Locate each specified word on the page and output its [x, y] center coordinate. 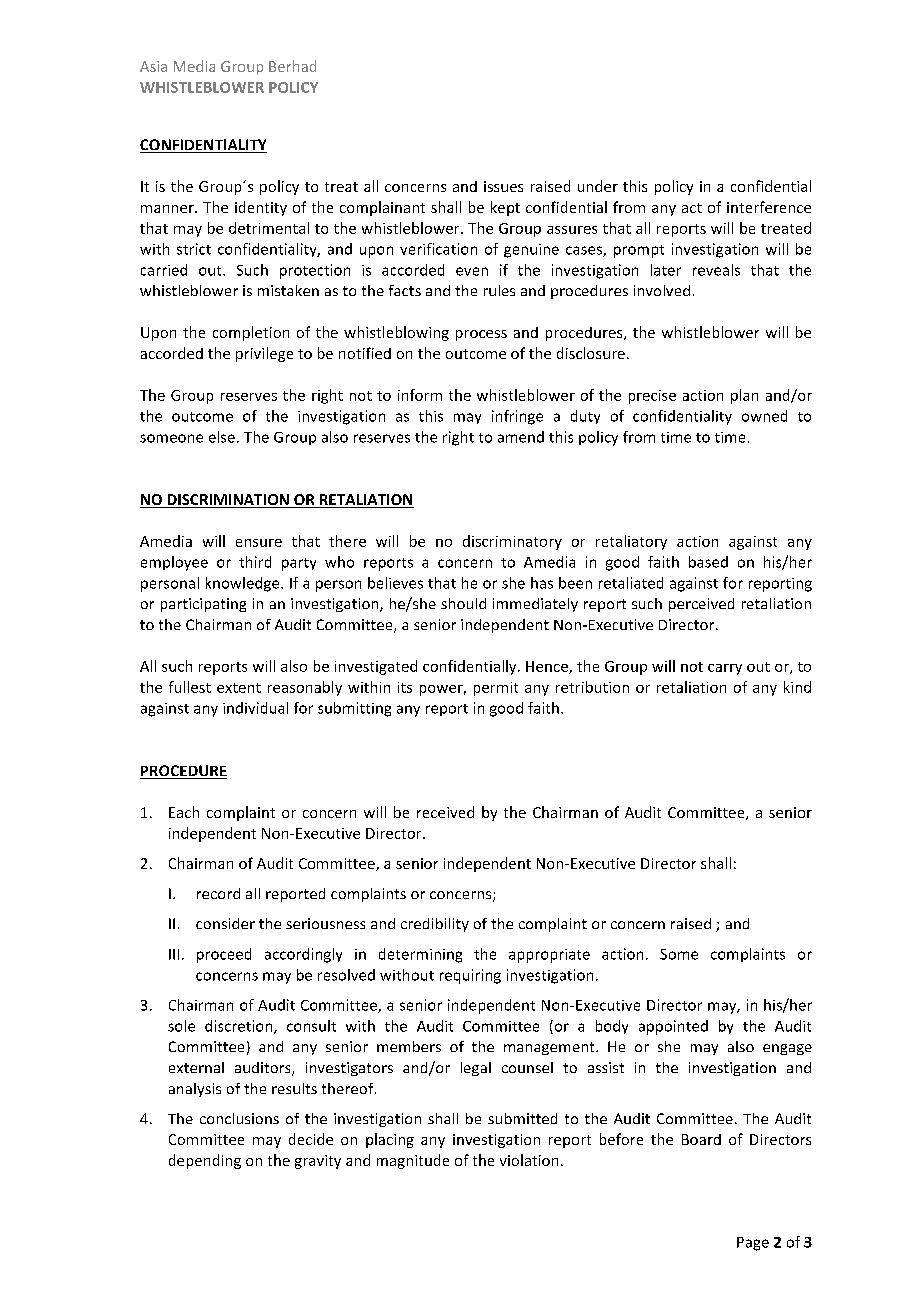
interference [769, 207]
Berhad [292, 66]
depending [205, 1161]
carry [725, 669]
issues [503, 186]
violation [529, 1160]
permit [496, 689]
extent [239, 688]
